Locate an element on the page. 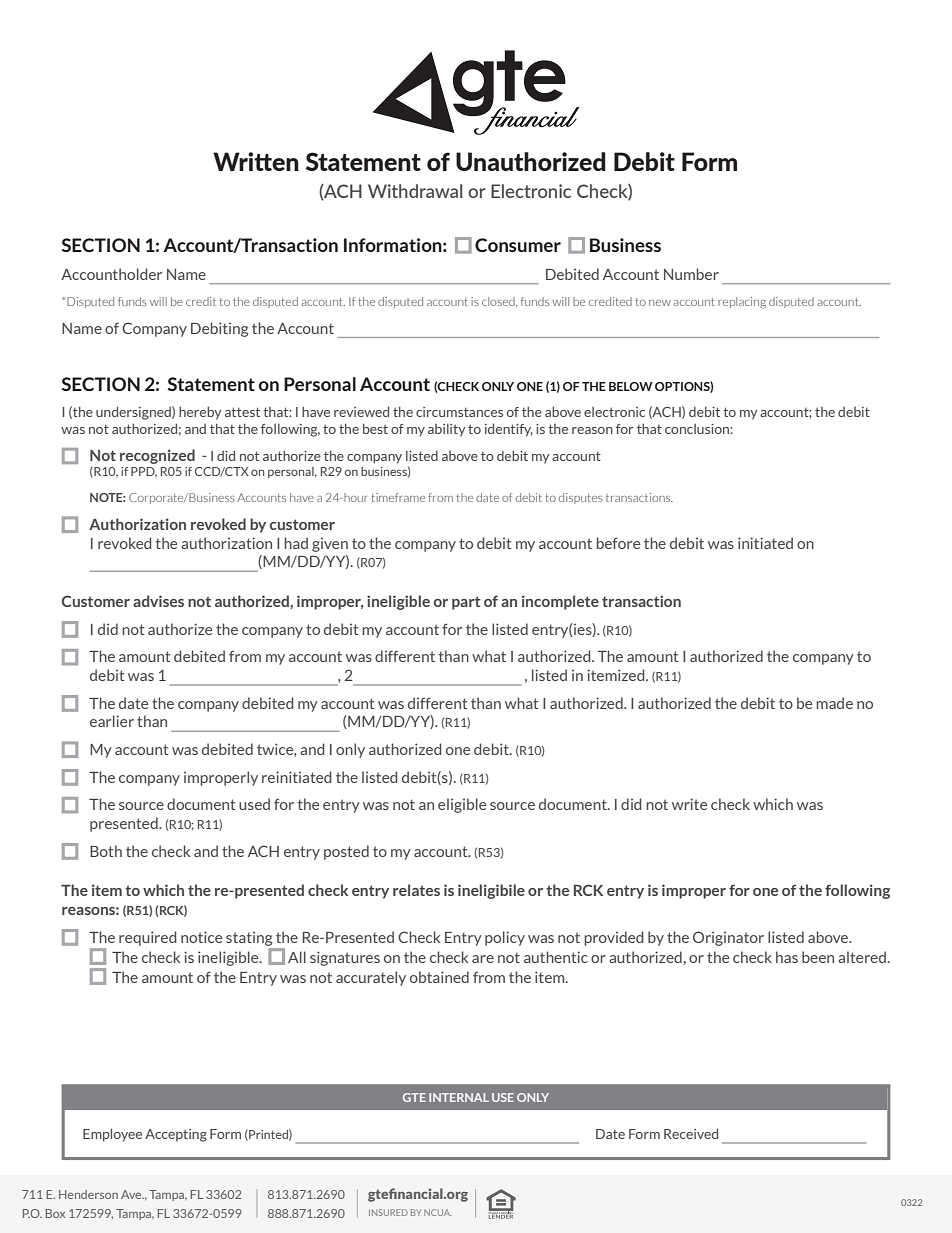 This page has height=1233, width=952. Number is located at coordinates (691, 274).
